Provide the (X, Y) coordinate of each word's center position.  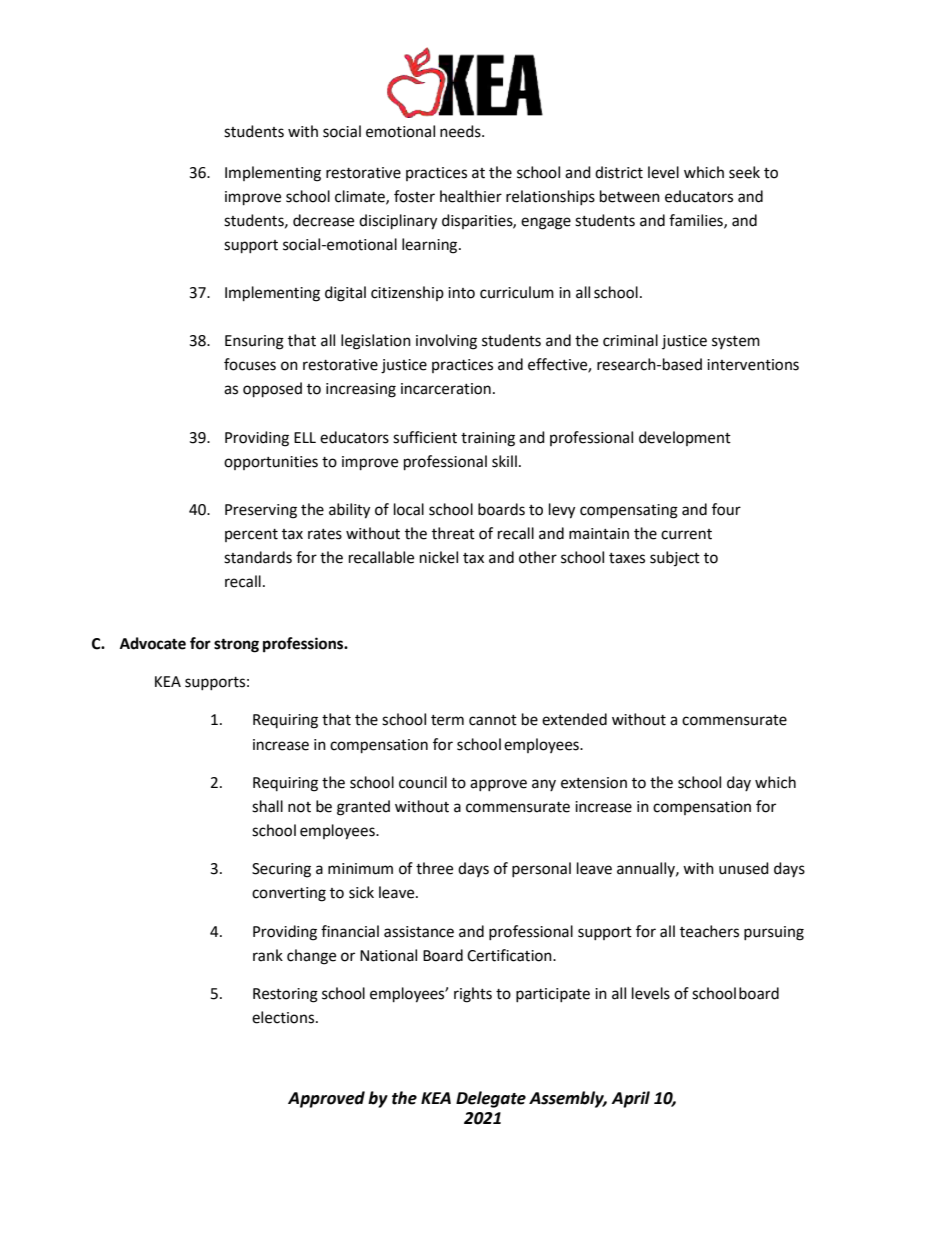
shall (267, 806)
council (423, 782)
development (685, 438)
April (630, 1099)
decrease (323, 220)
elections (284, 1017)
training (488, 439)
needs (461, 131)
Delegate (491, 1099)
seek (744, 172)
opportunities (271, 463)
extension (594, 783)
